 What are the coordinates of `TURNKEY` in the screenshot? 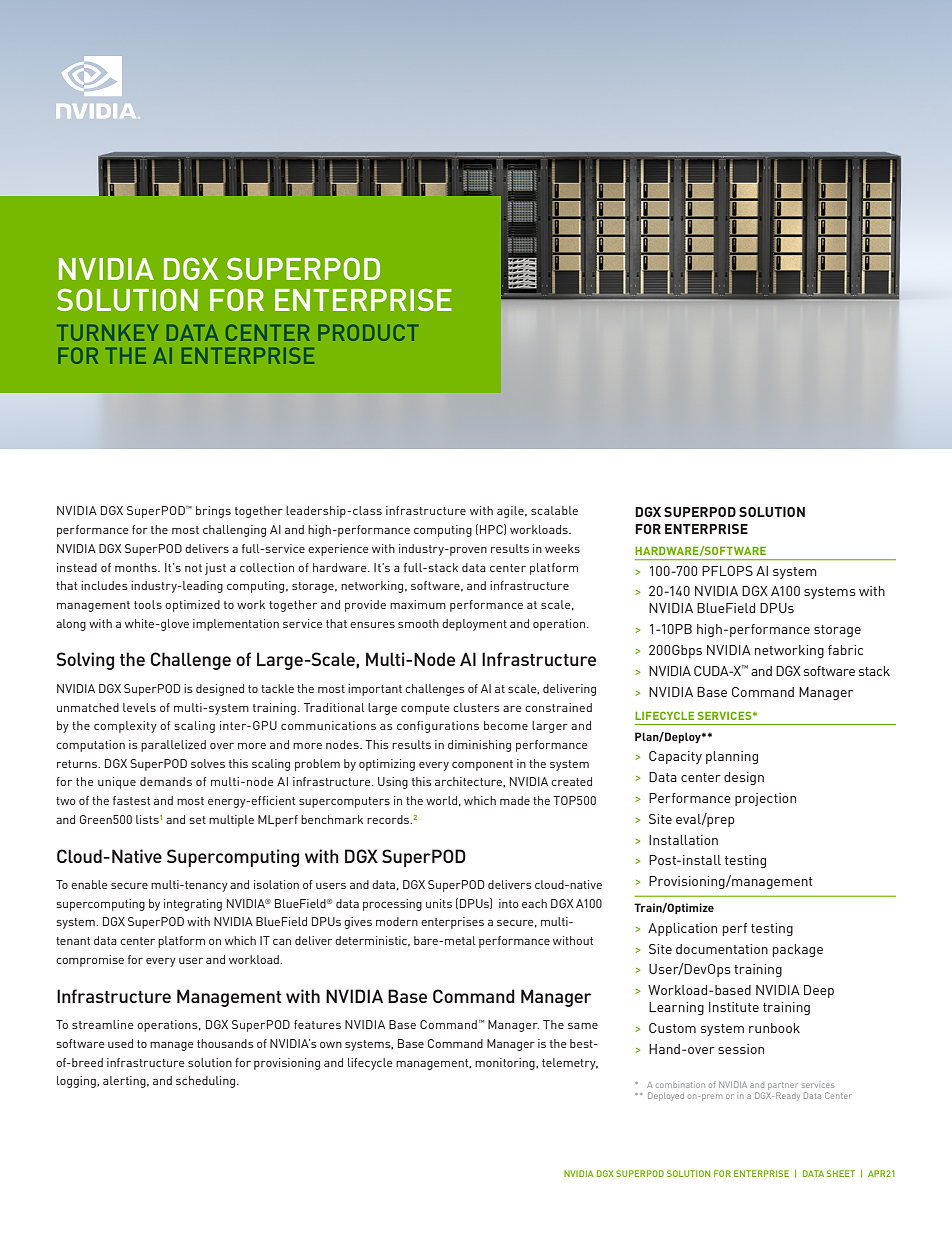 It's located at (107, 333).
